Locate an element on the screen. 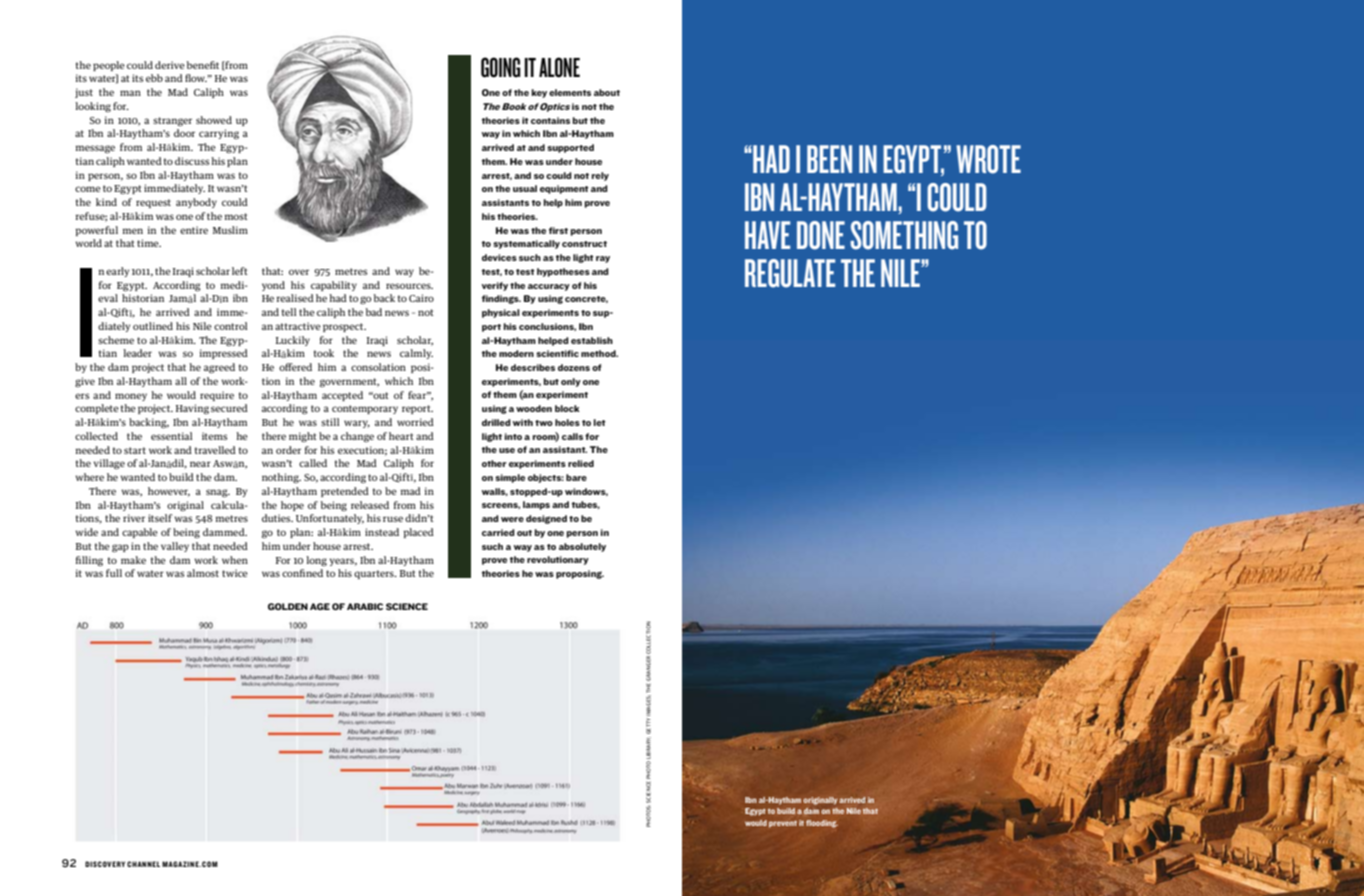 This screenshot has width=1364, height=896. ARABIC is located at coordinates (365, 606).
